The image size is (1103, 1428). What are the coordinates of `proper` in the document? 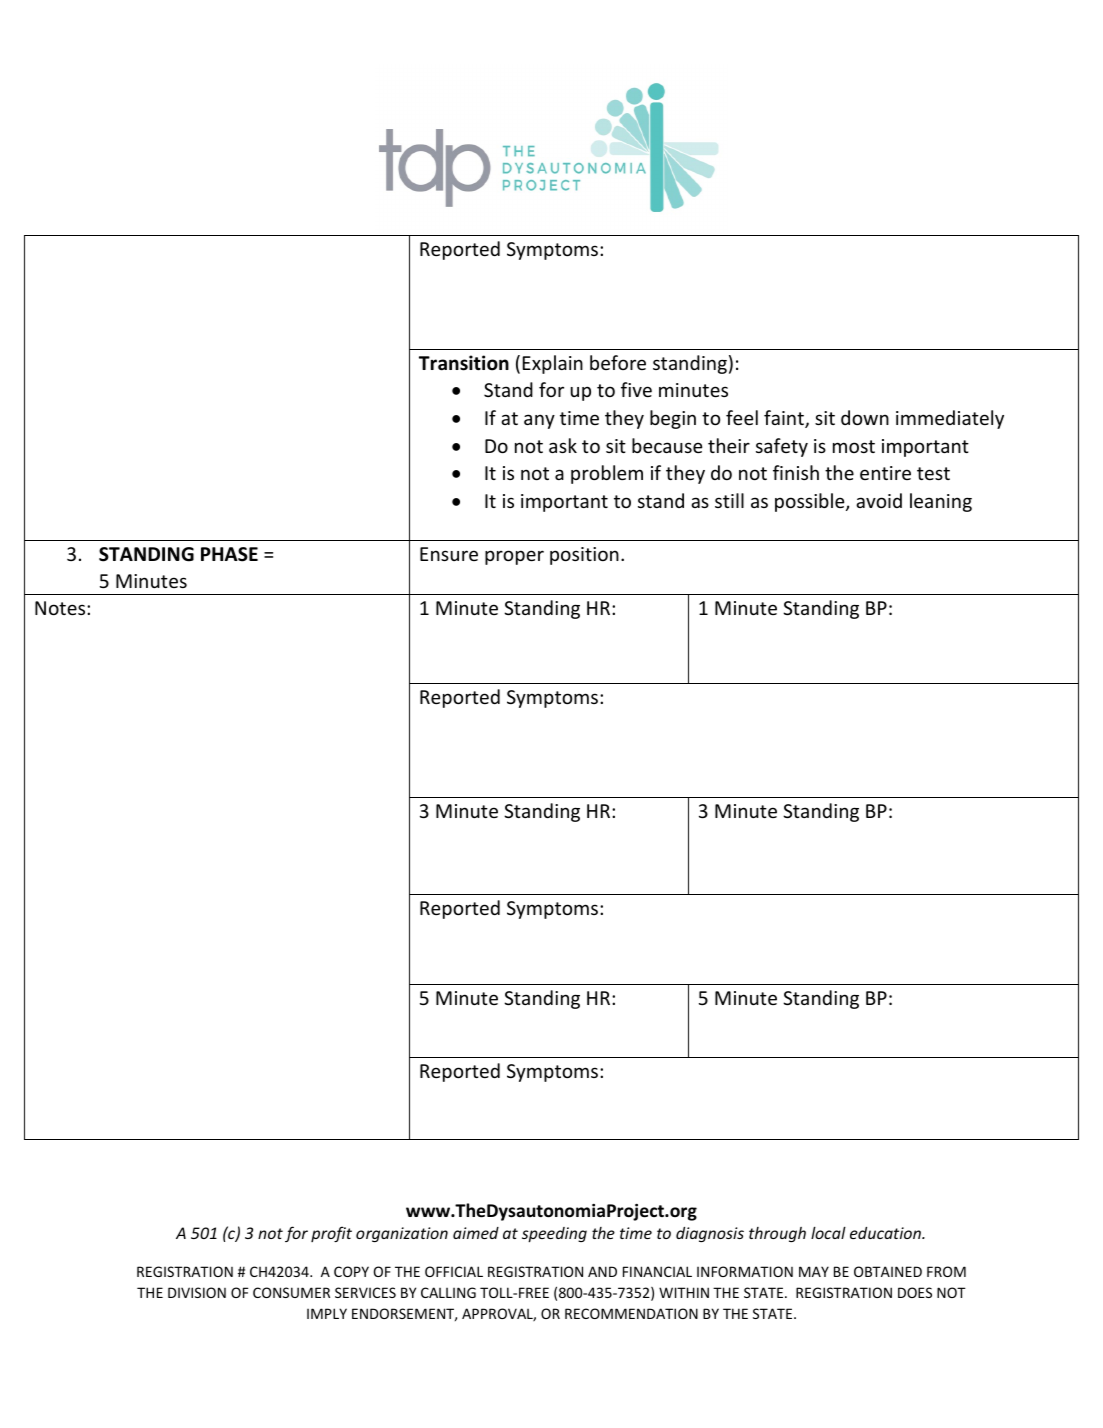 It's located at (514, 557).
